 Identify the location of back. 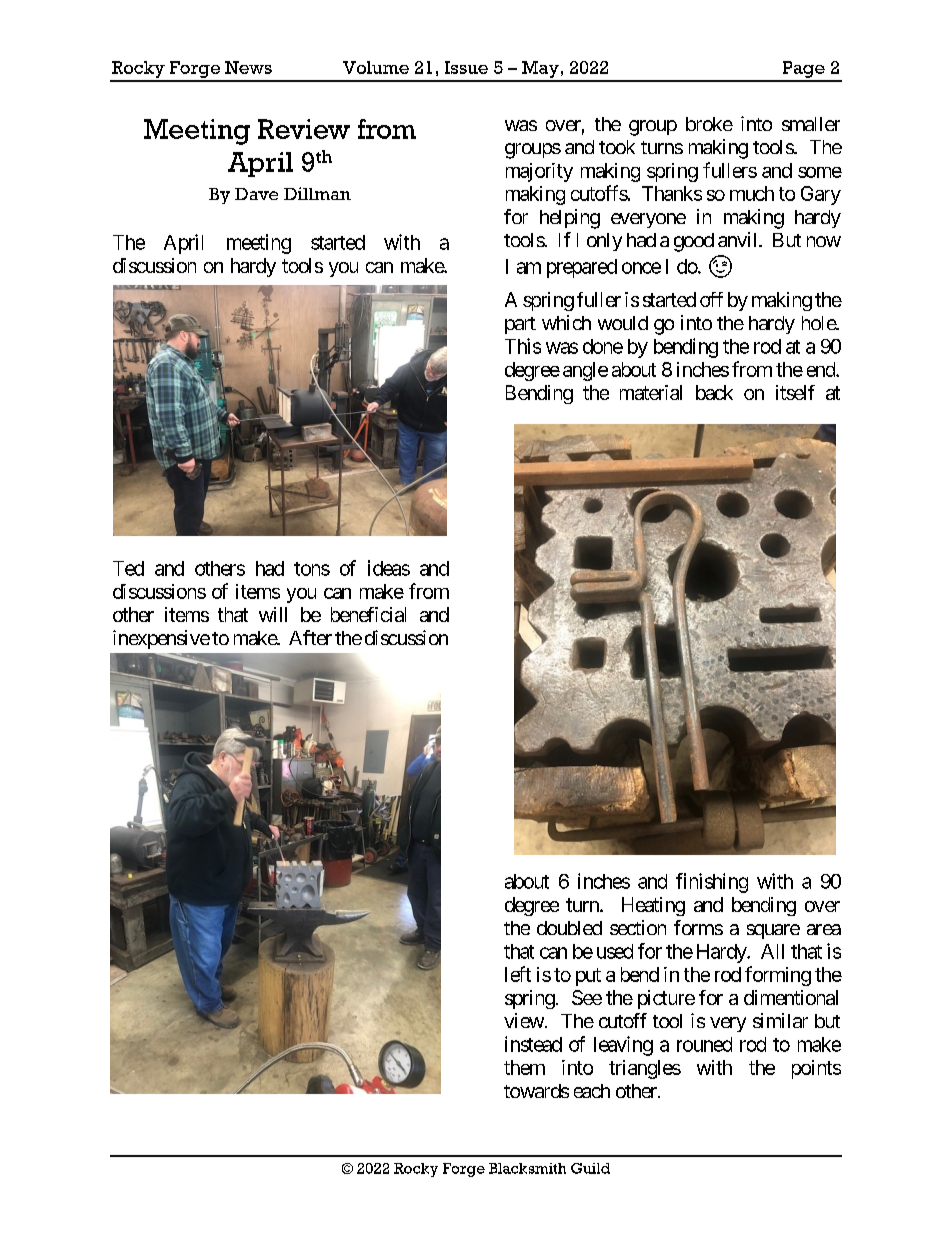
(714, 392).
